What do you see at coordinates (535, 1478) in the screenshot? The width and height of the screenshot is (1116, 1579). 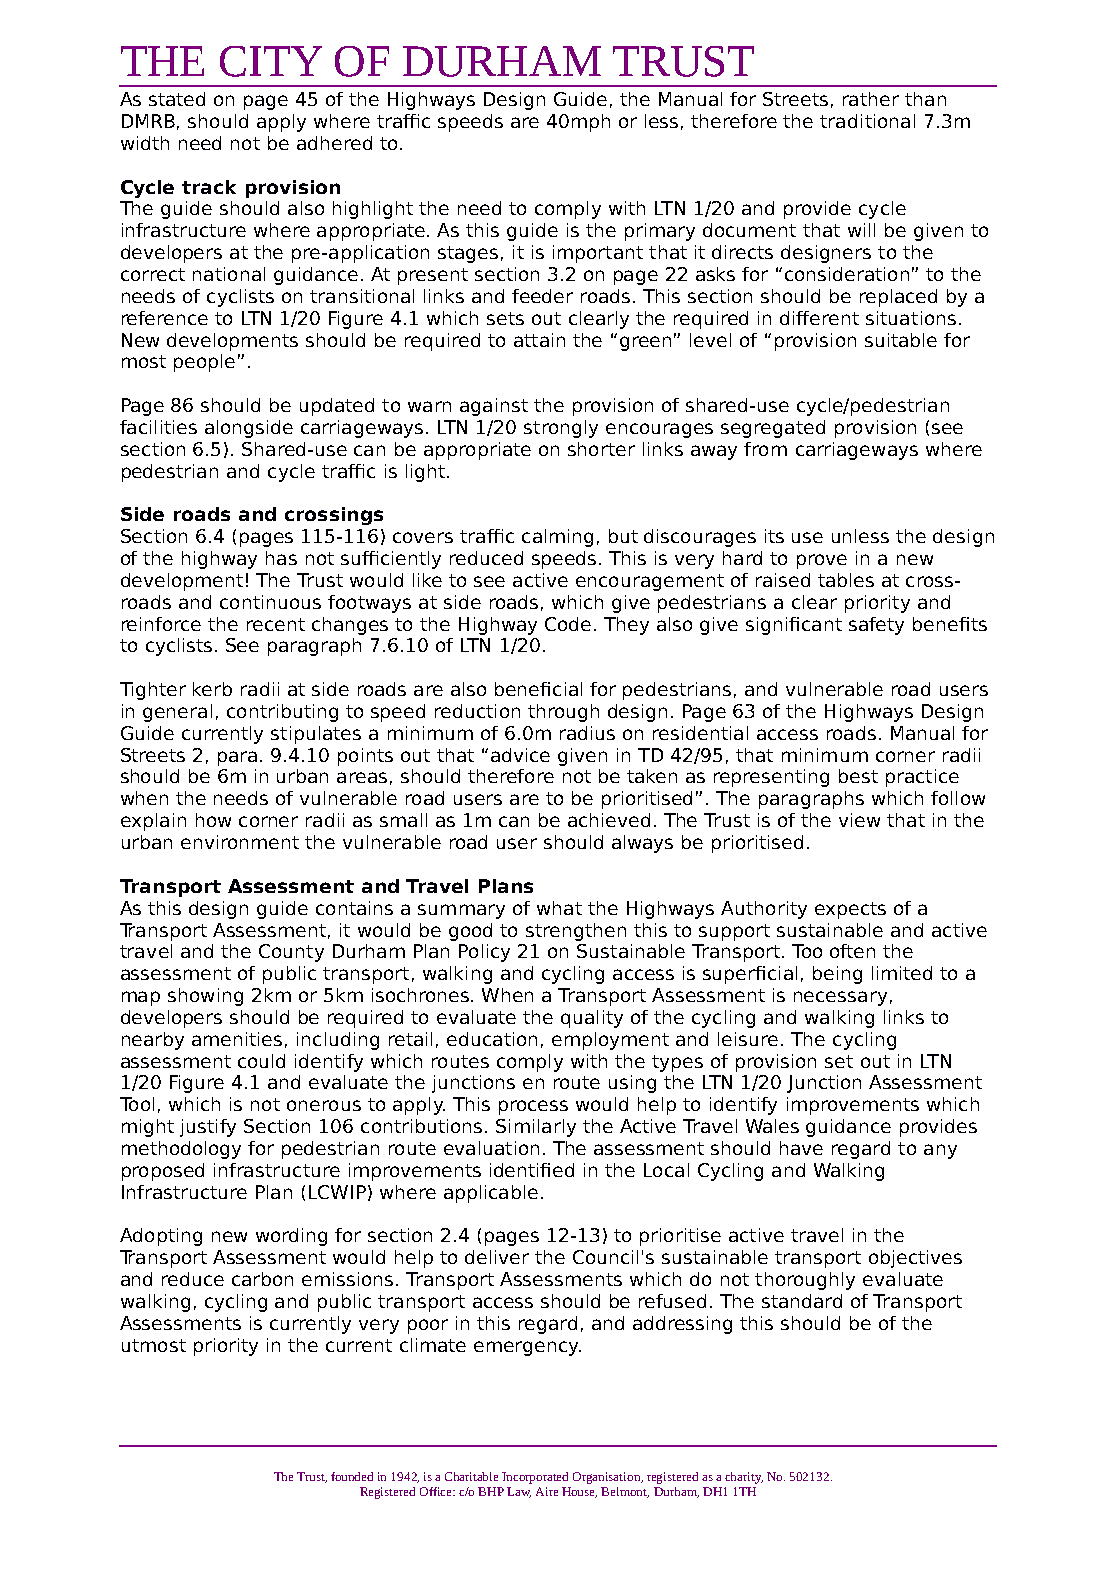 I see `Incorporated` at bounding box center [535, 1478].
